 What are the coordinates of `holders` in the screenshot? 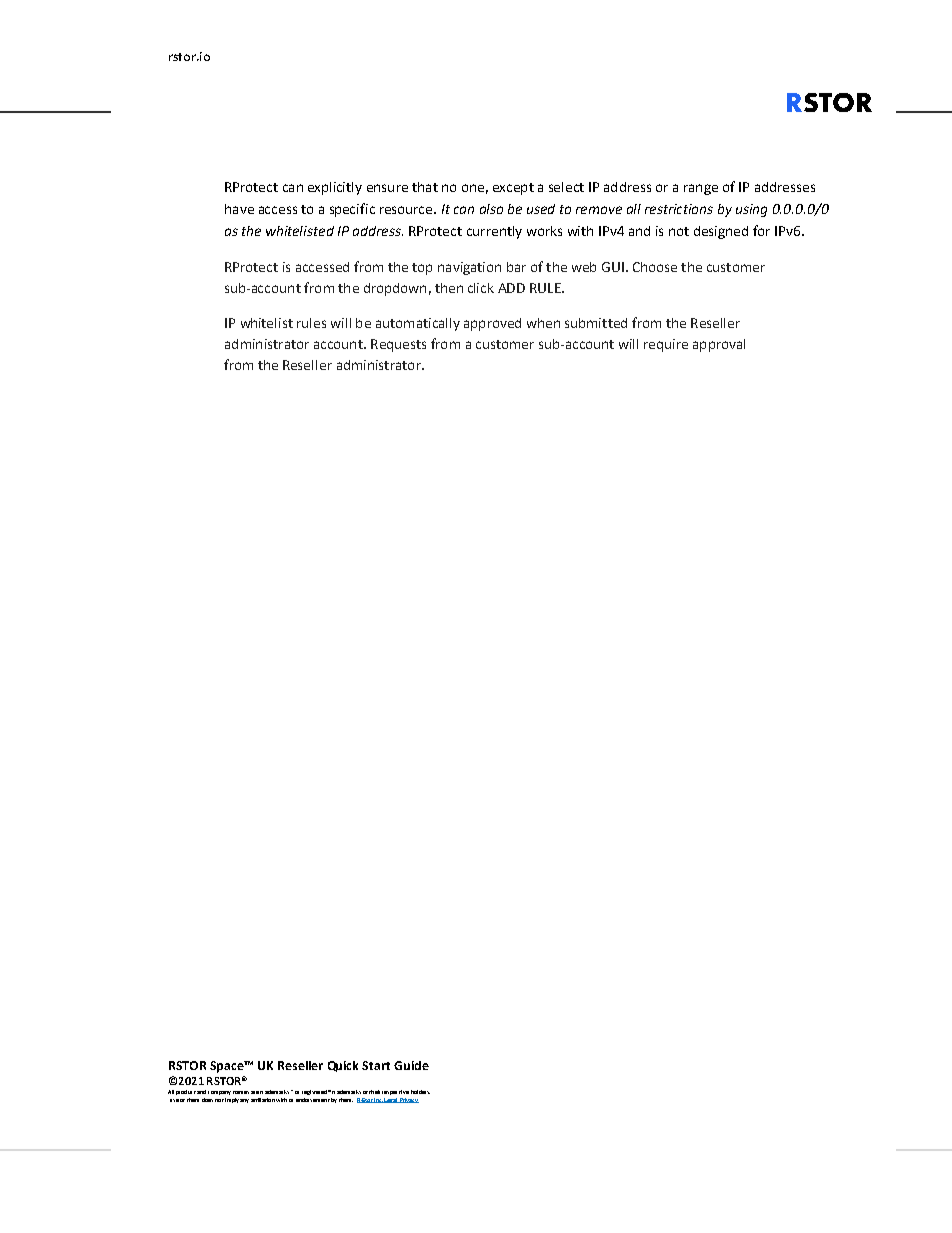 It's located at (420, 1092).
